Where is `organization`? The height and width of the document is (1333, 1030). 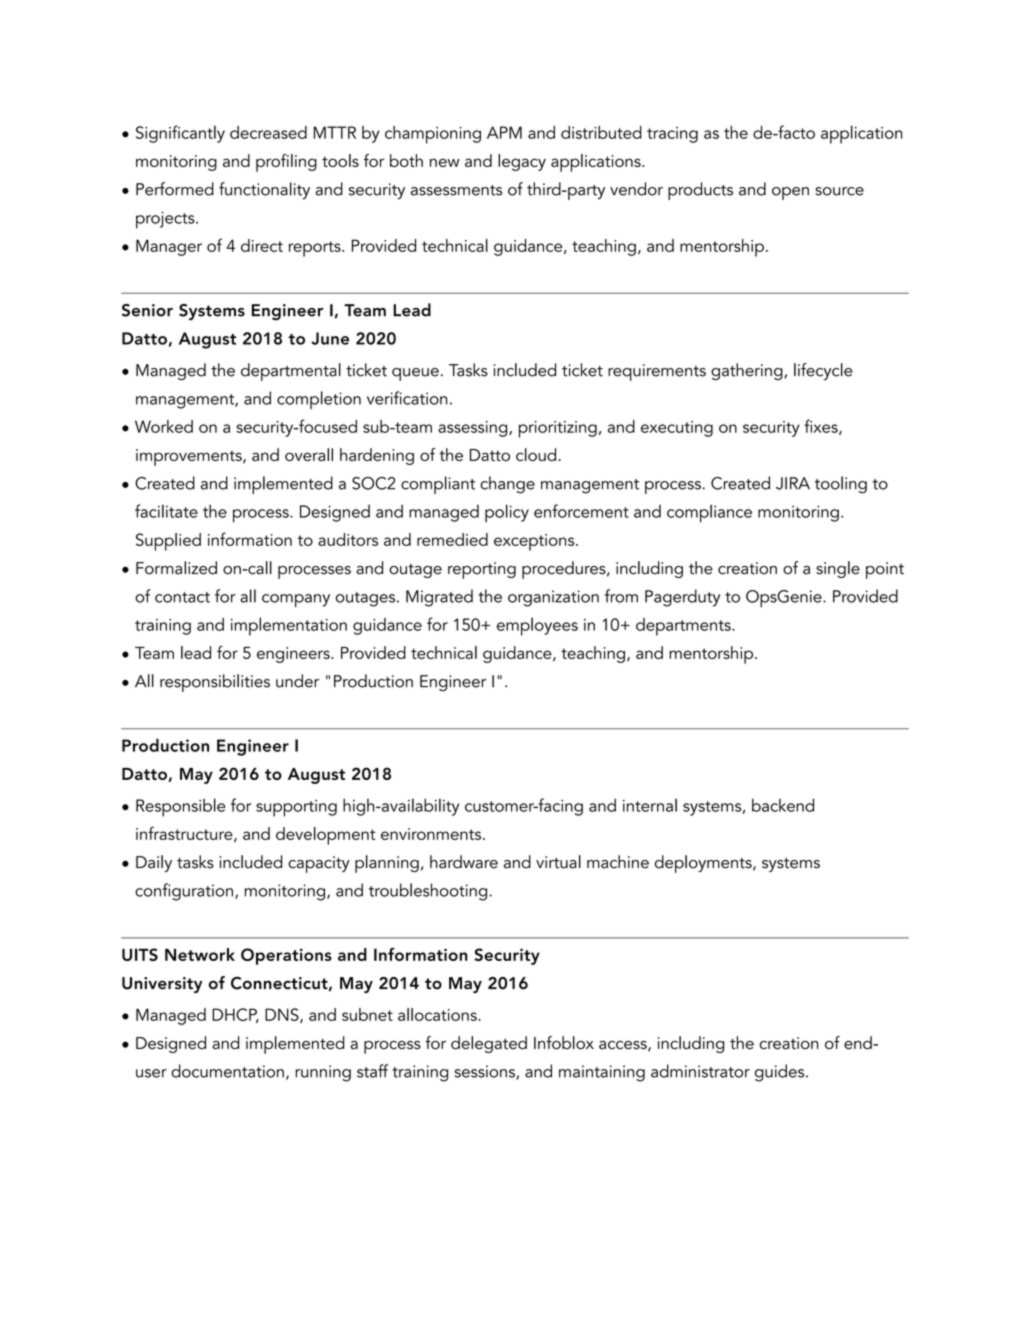
organization is located at coordinates (553, 598).
